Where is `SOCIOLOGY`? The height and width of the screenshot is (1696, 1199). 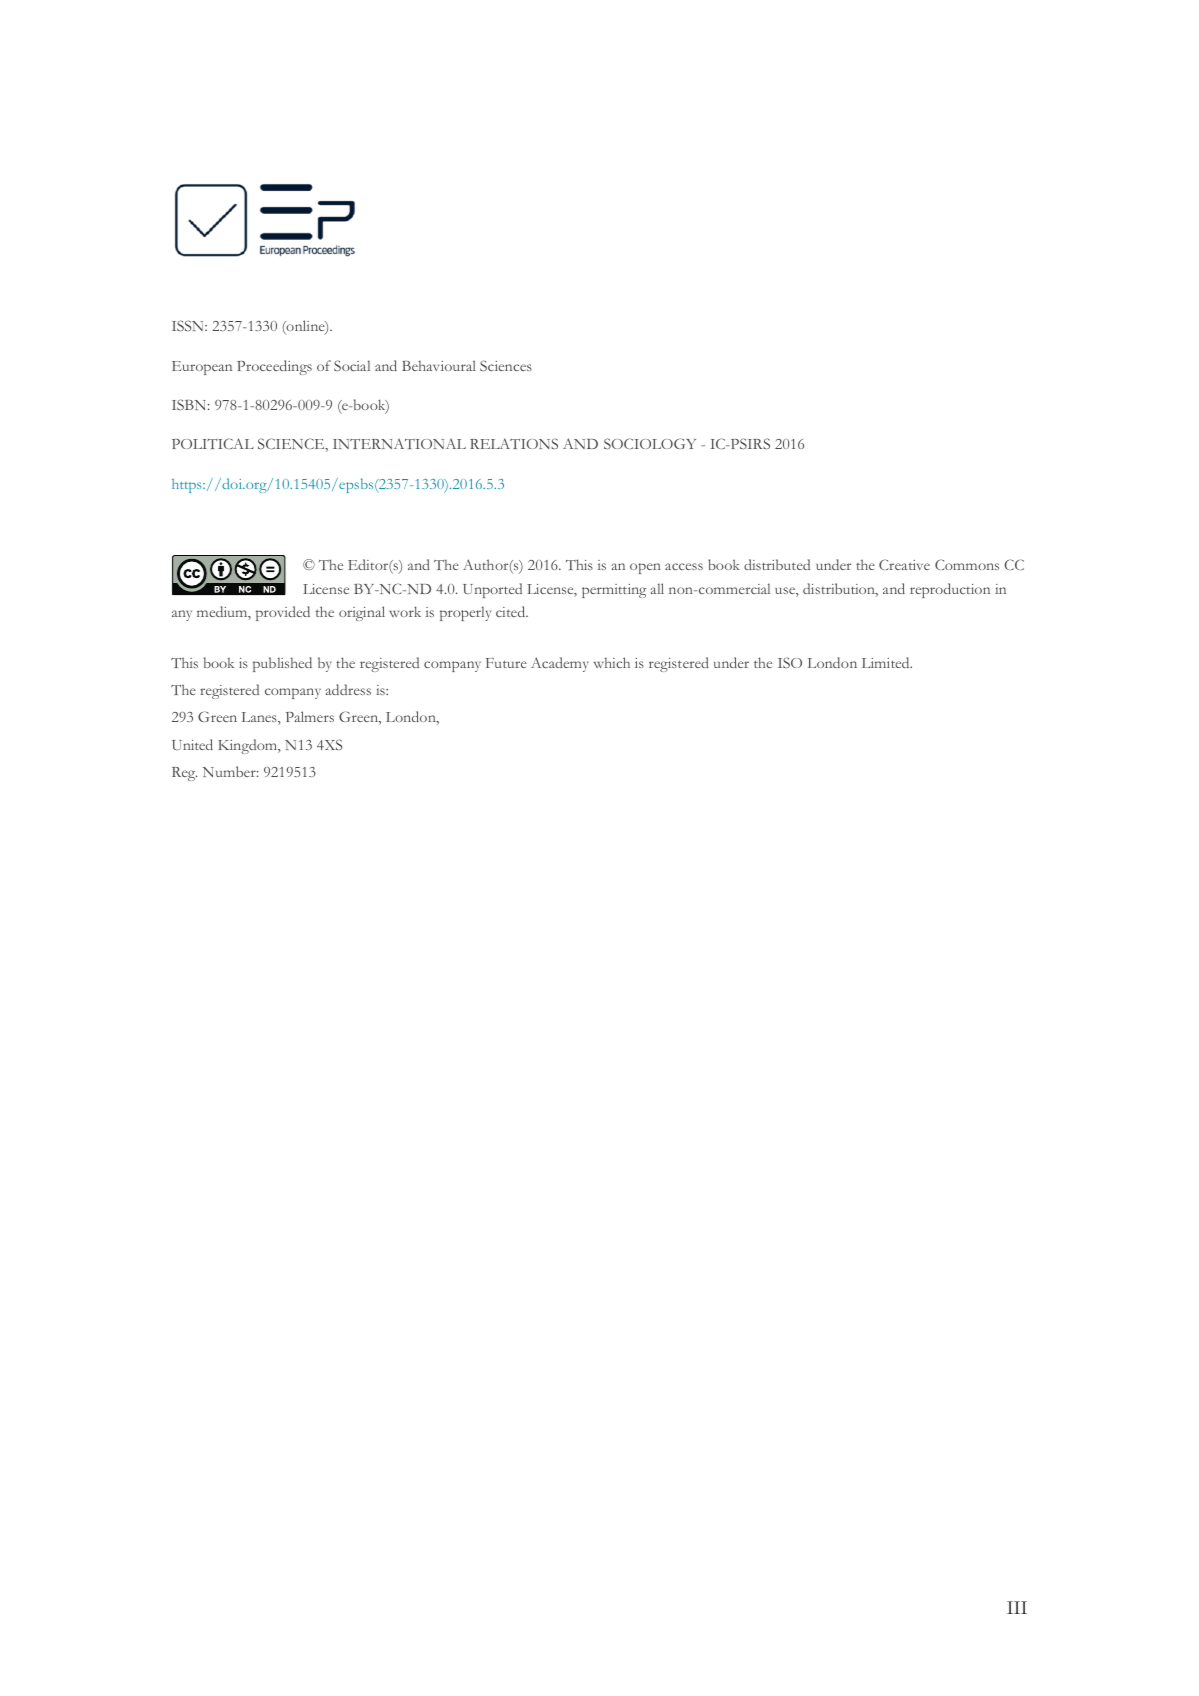 SOCIOLOGY is located at coordinates (650, 443).
